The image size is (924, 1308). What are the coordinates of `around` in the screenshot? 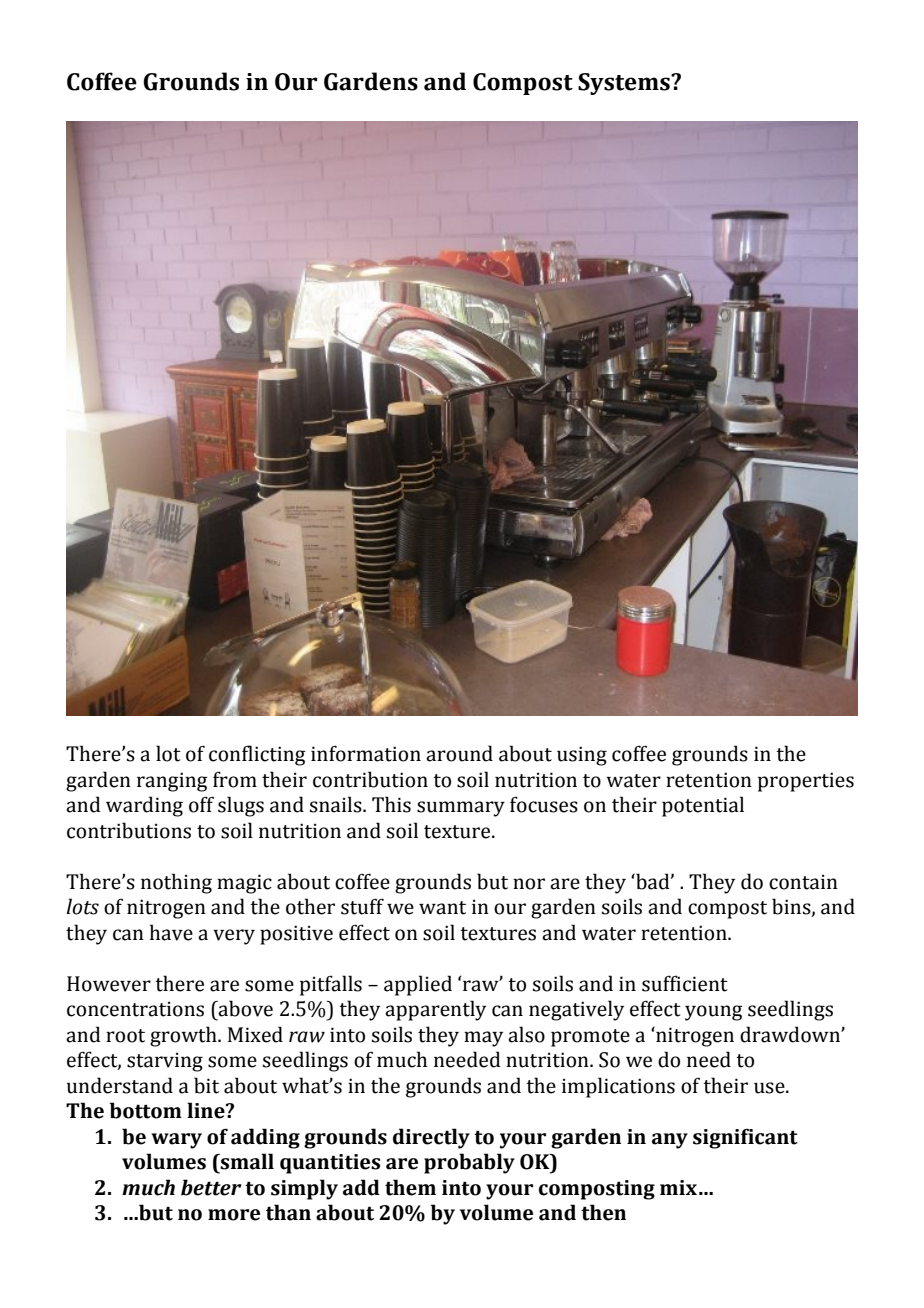 It's located at (459, 753).
